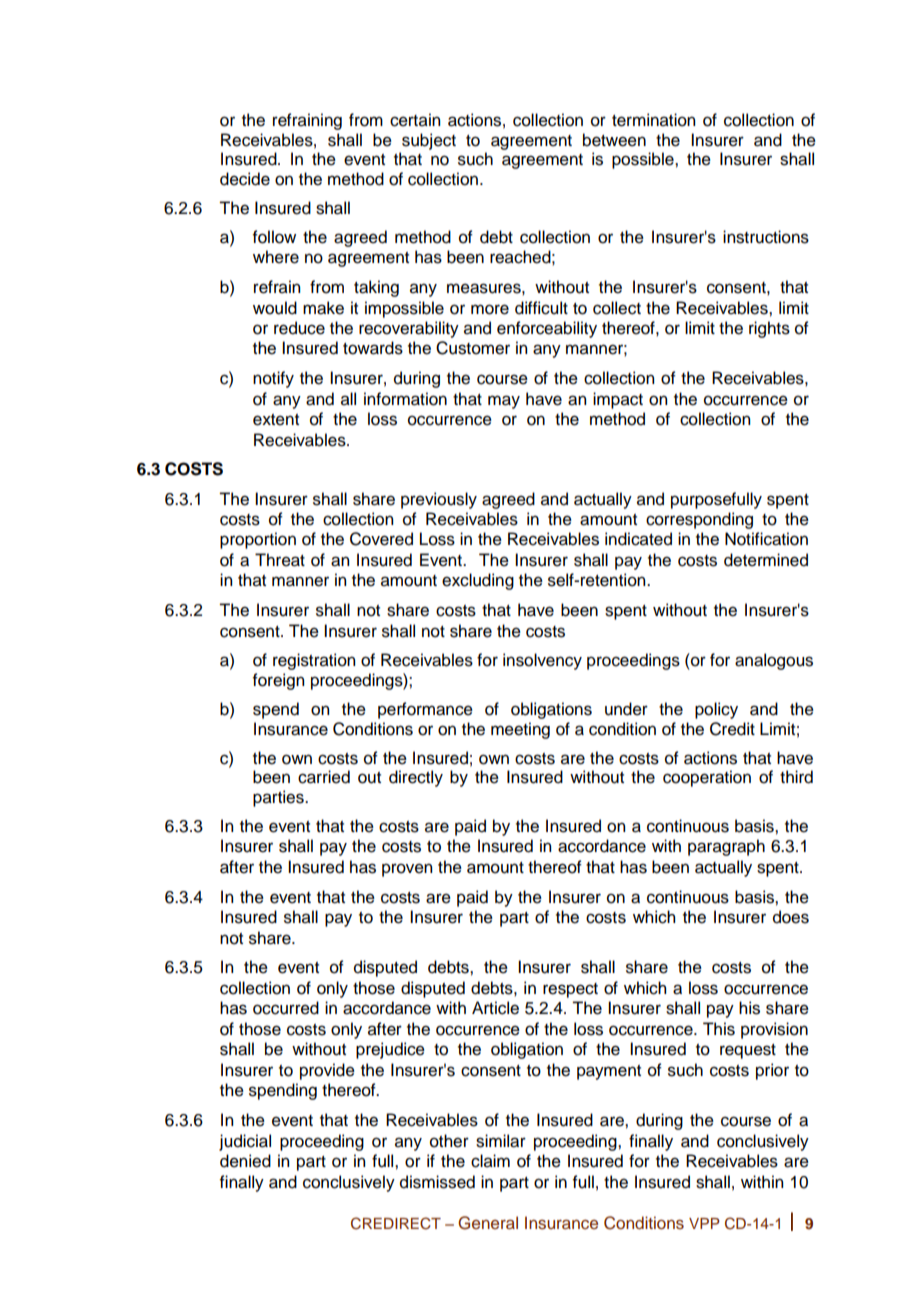 The height and width of the screenshot is (1308, 924). Describe the element at coordinates (520, 730) in the screenshot. I see `meeting` at that location.
